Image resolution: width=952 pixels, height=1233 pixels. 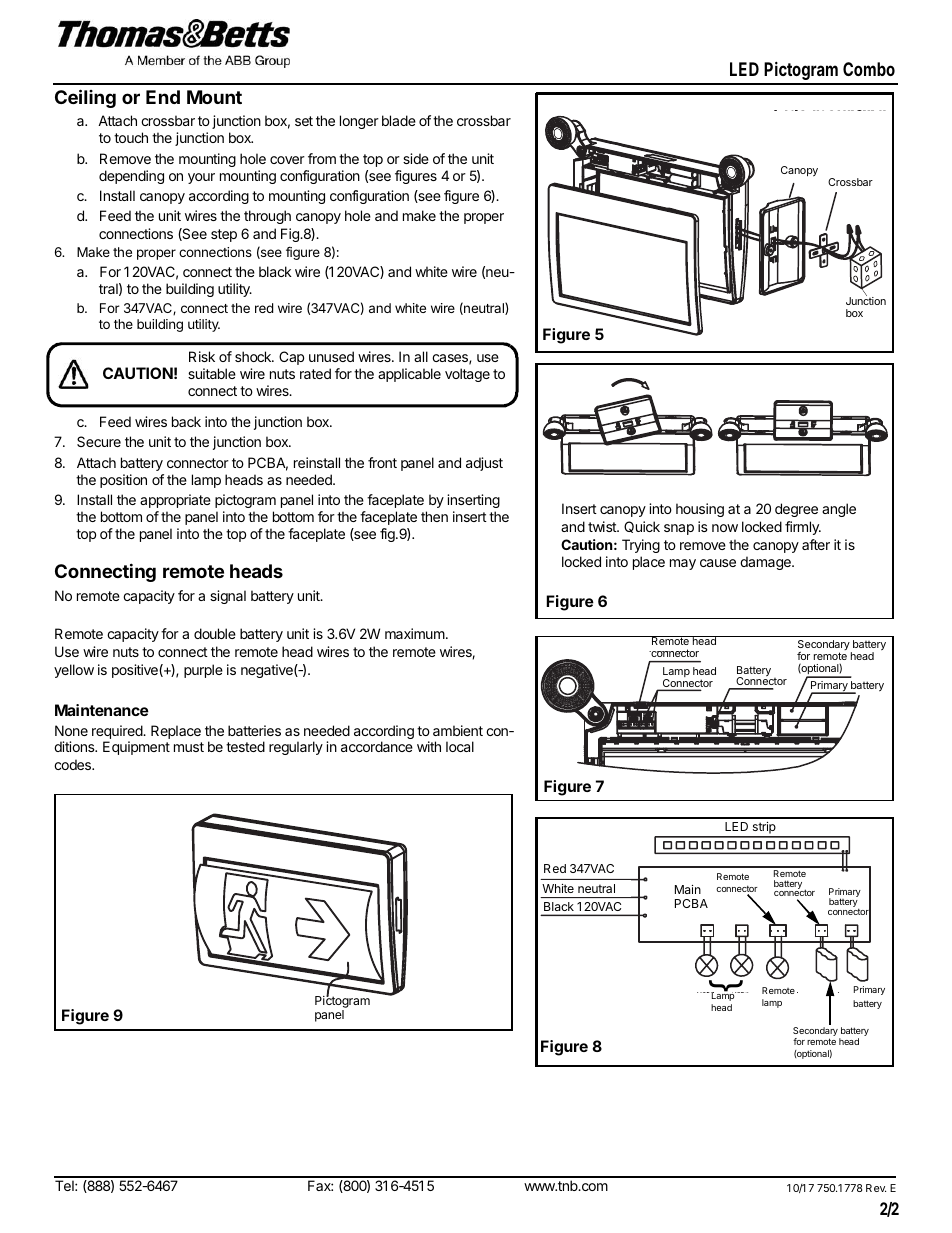 What do you see at coordinates (458, 730) in the screenshot?
I see `ambient` at bounding box center [458, 730].
